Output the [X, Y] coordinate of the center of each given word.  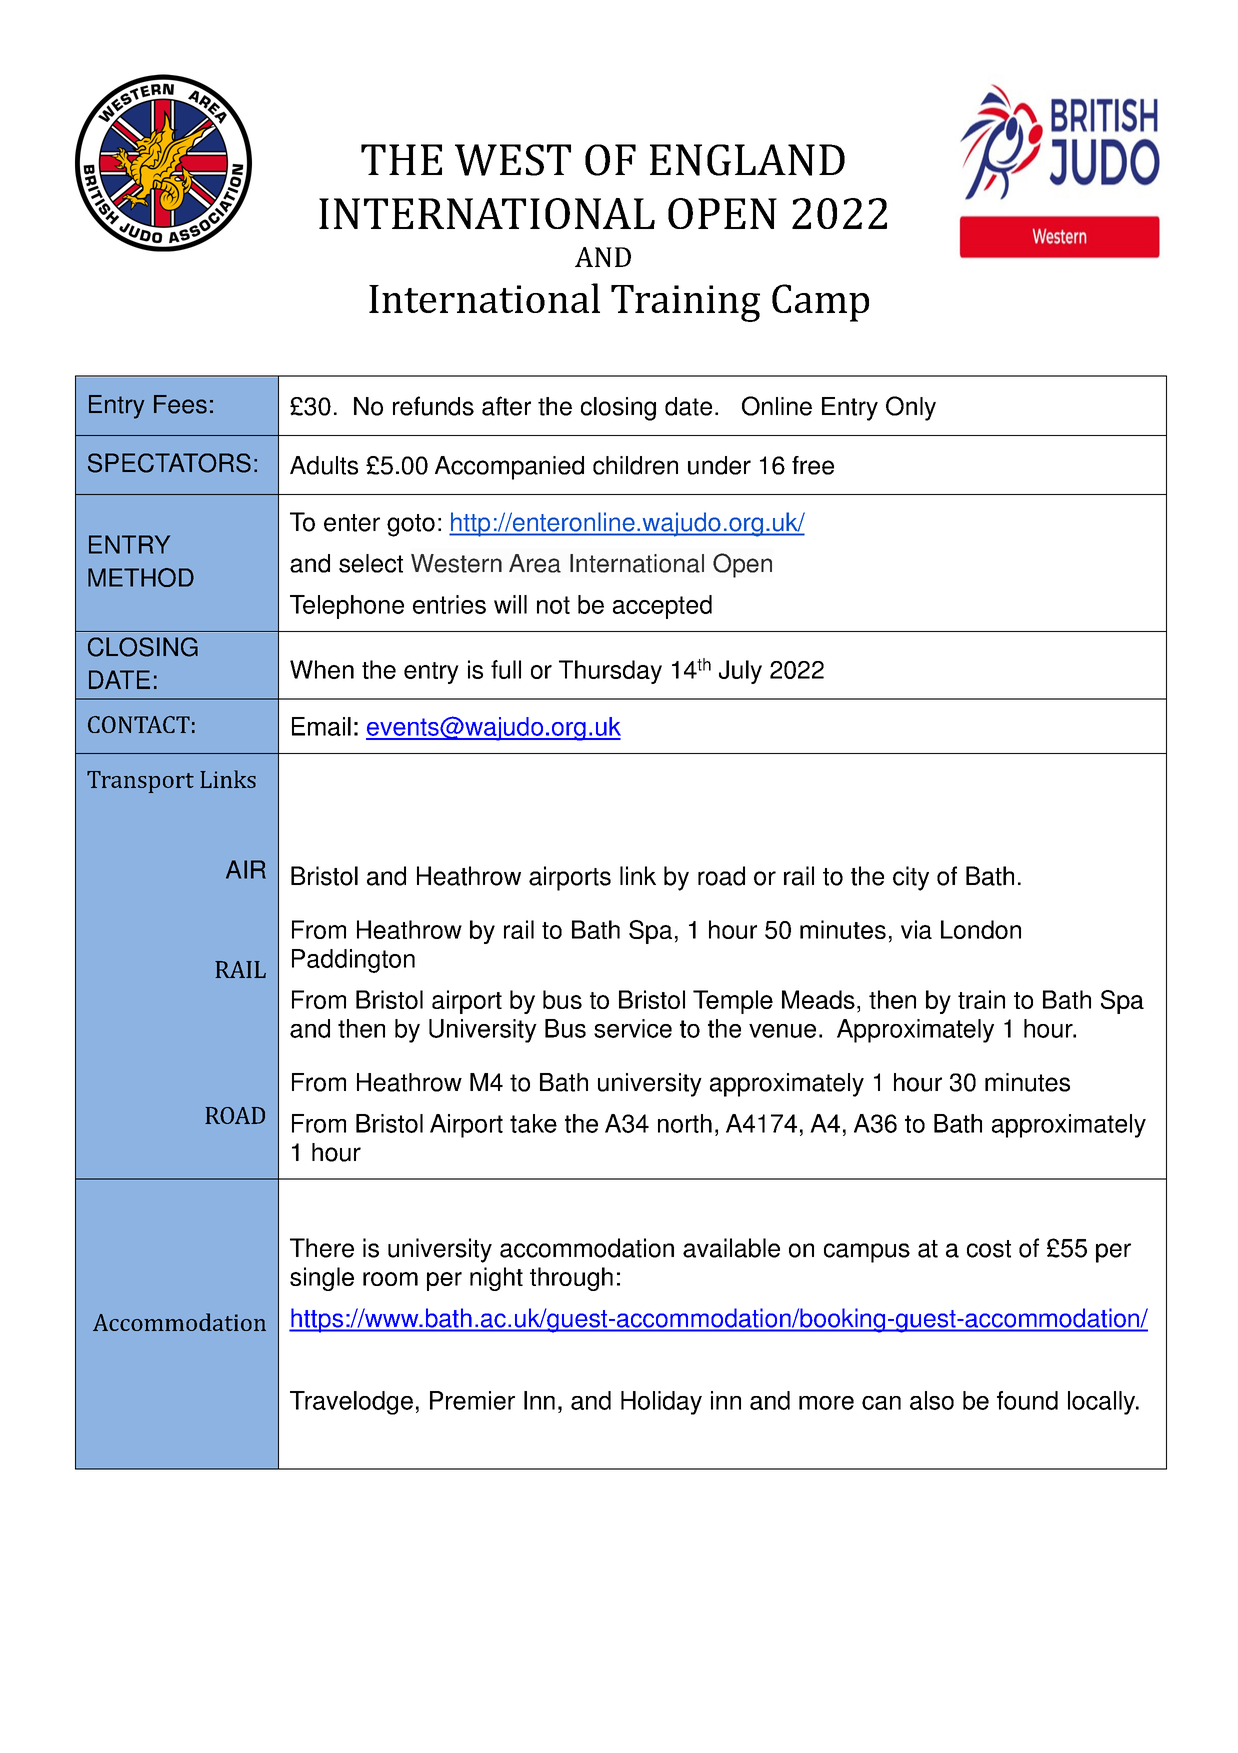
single [322, 1279]
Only [911, 408]
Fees [180, 404]
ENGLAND [747, 160]
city [911, 878]
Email [321, 726]
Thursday [610, 672]
